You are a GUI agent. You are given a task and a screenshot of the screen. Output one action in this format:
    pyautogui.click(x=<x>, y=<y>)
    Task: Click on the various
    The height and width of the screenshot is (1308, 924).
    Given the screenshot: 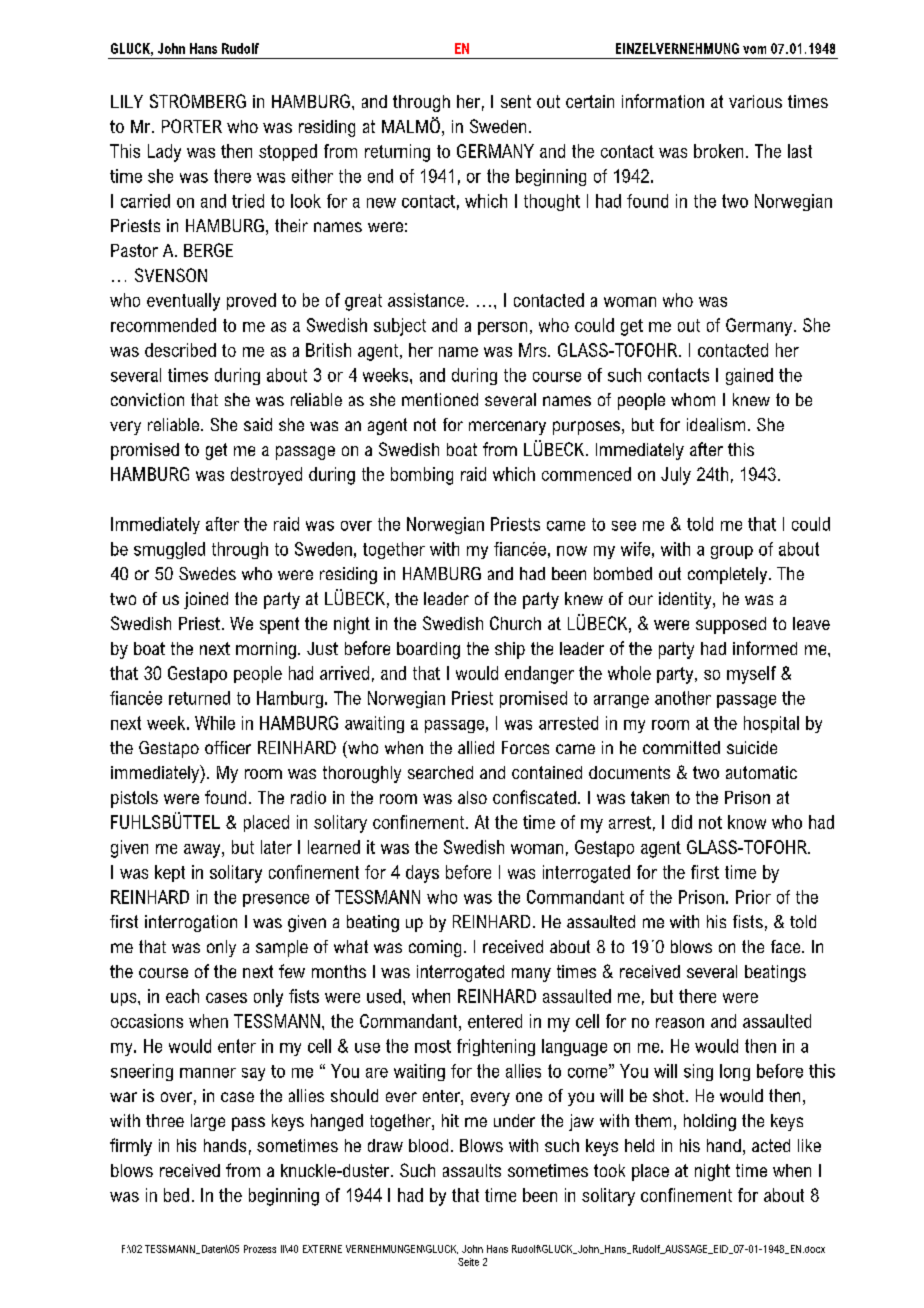 What is the action you would take?
    pyautogui.click(x=755, y=101)
